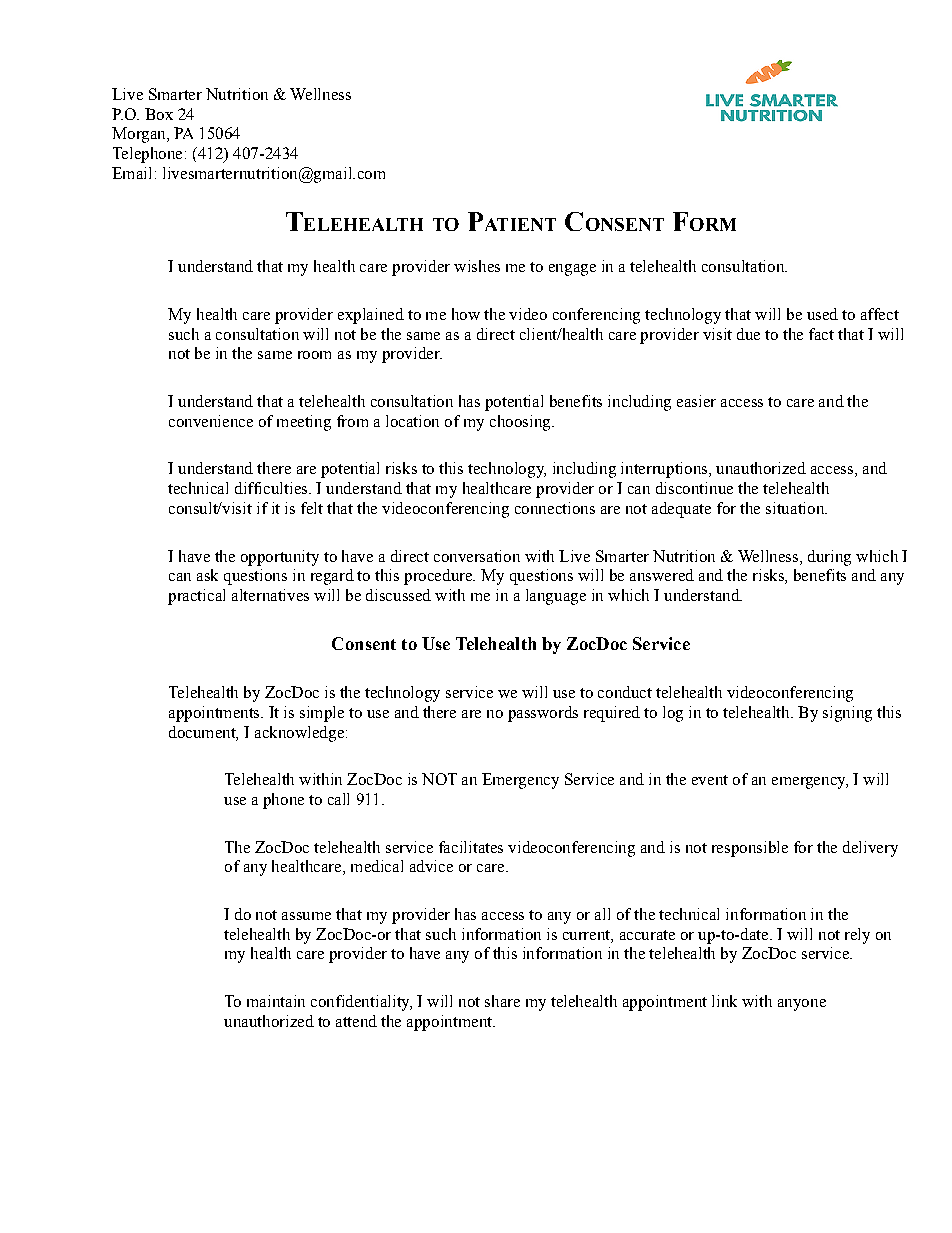 The width and height of the screenshot is (952, 1233). Describe the element at coordinates (207, 575) in the screenshot. I see `ask` at that location.
